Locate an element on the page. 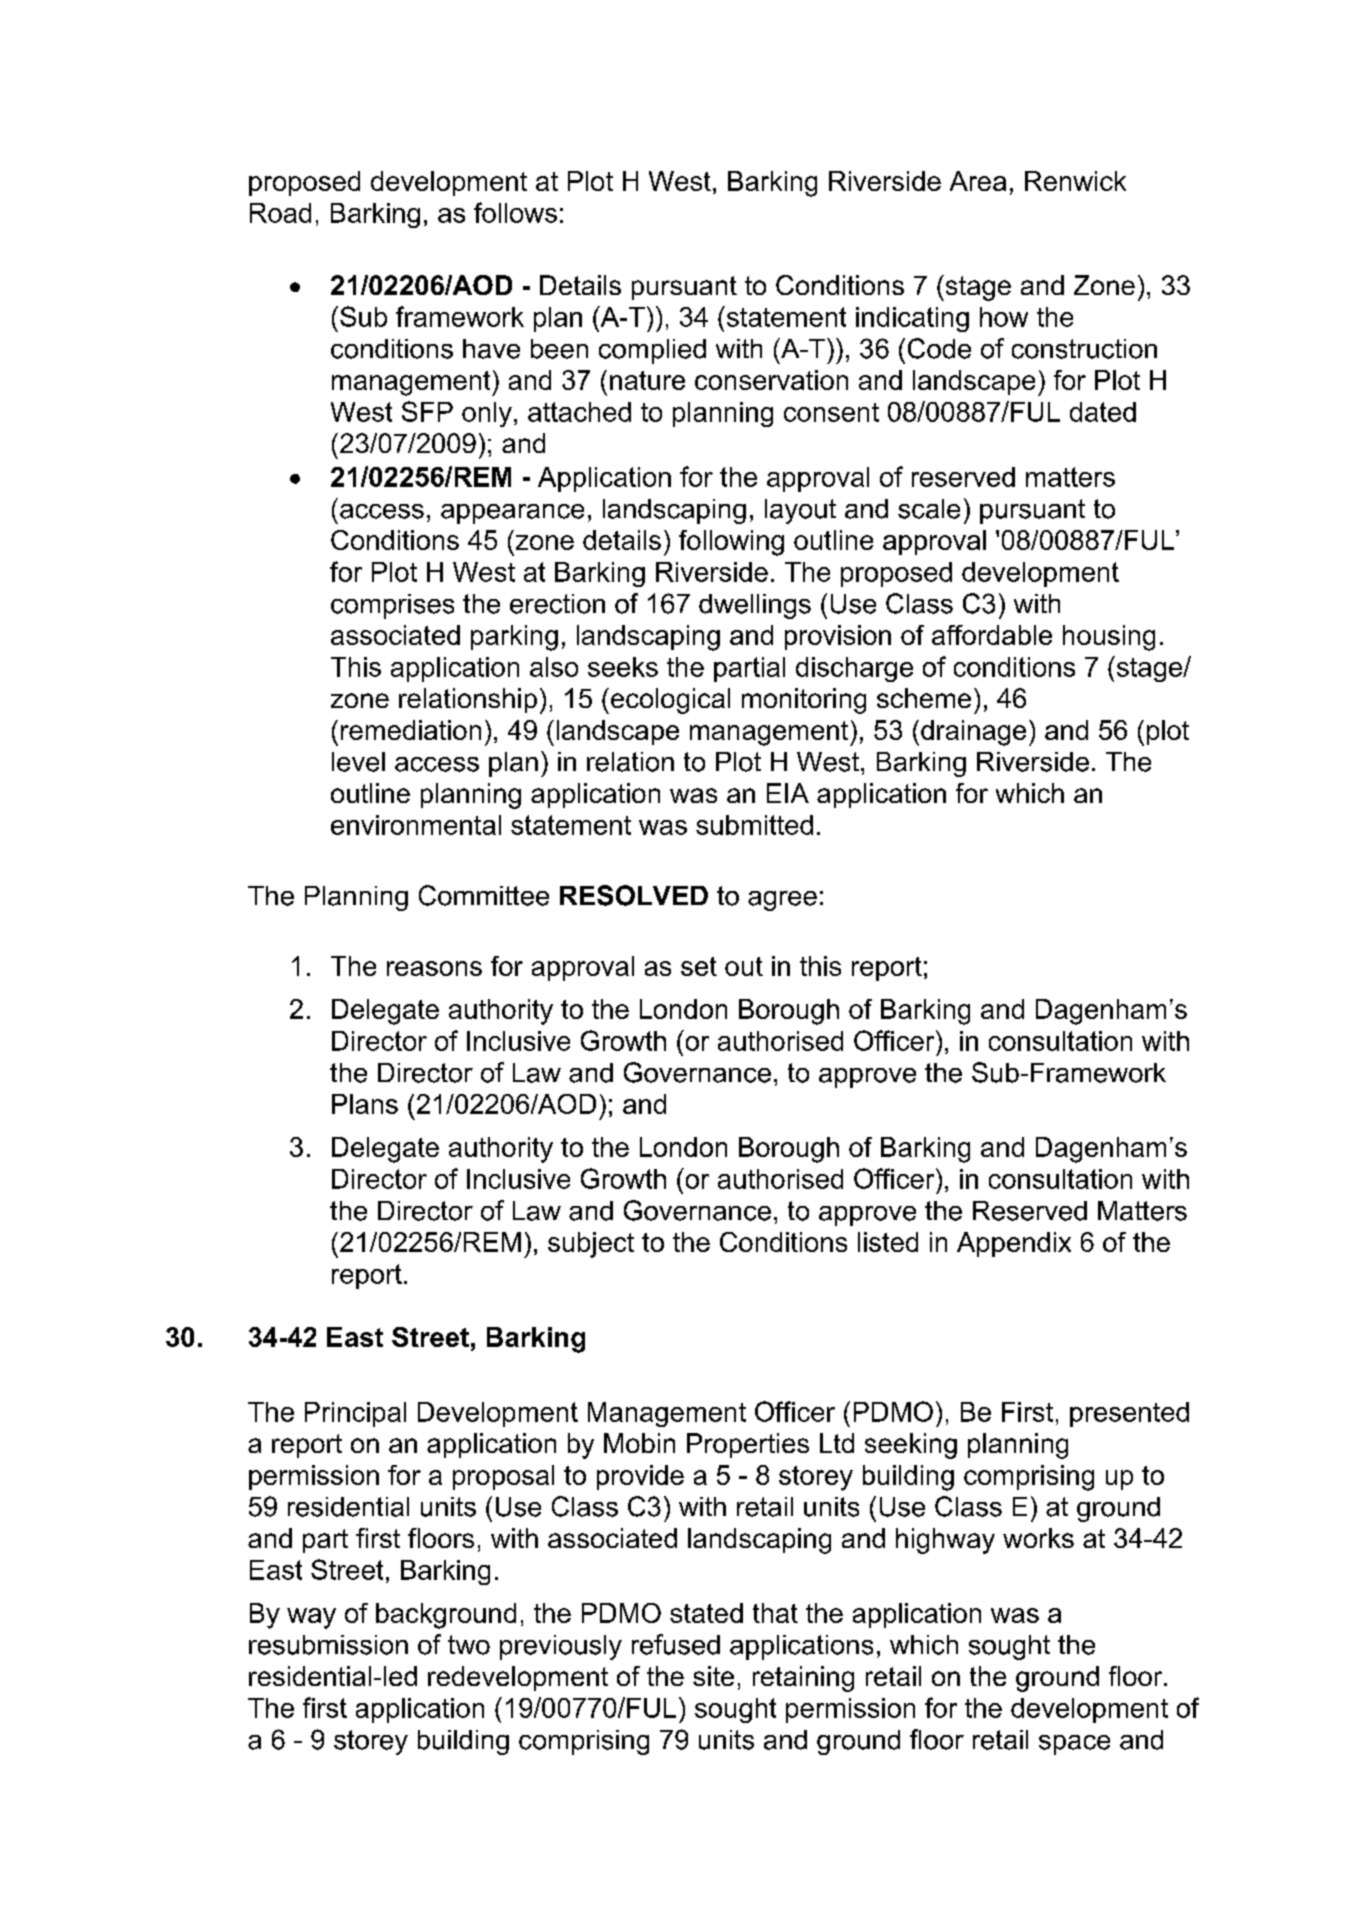  two is located at coordinates (469, 1645).
